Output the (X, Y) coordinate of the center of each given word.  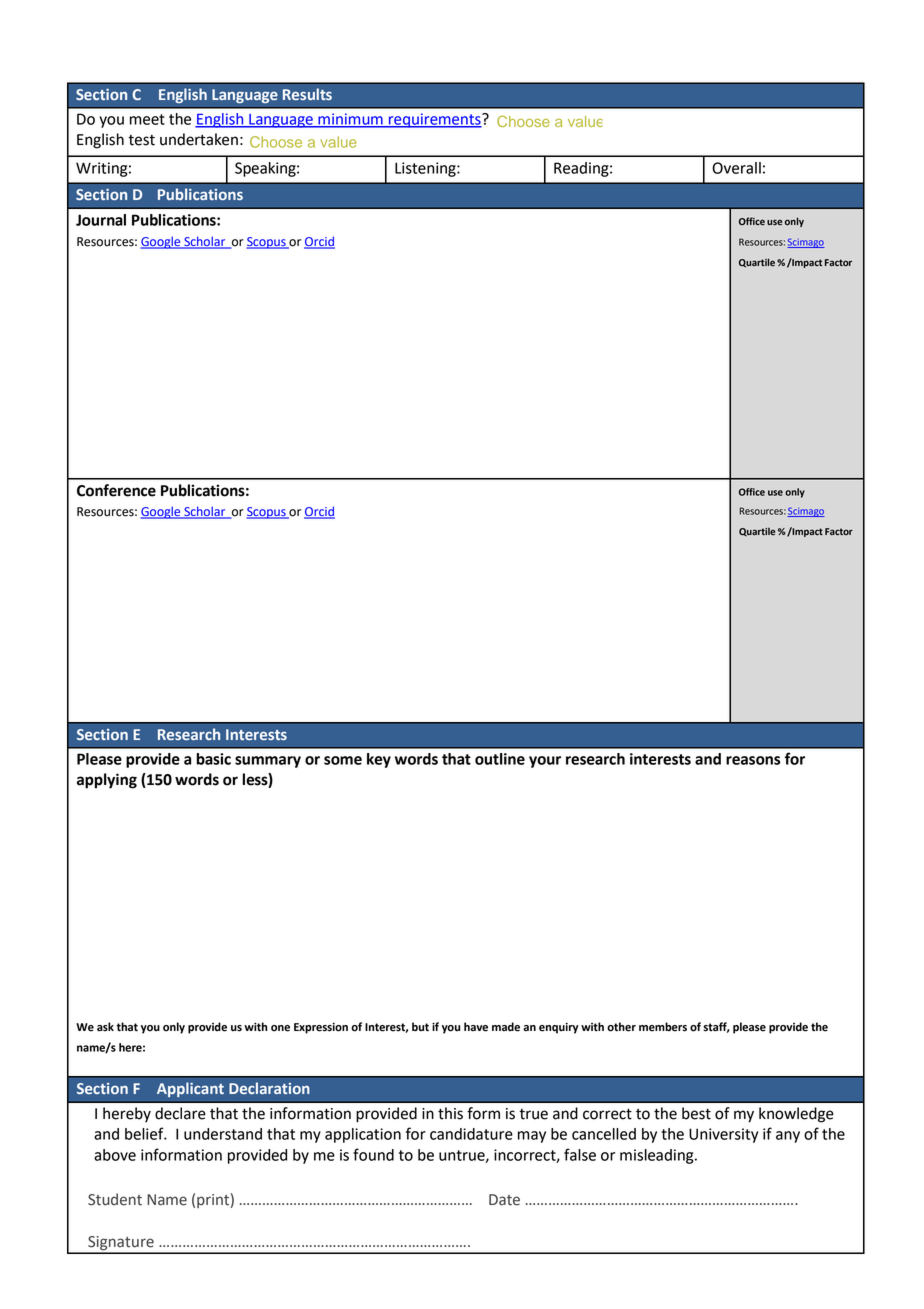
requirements (434, 120)
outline (500, 759)
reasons (753, 760)
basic (214, 759)
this (450, 1113)
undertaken (199, 139)
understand (223, 1134)
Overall (736, 168)
